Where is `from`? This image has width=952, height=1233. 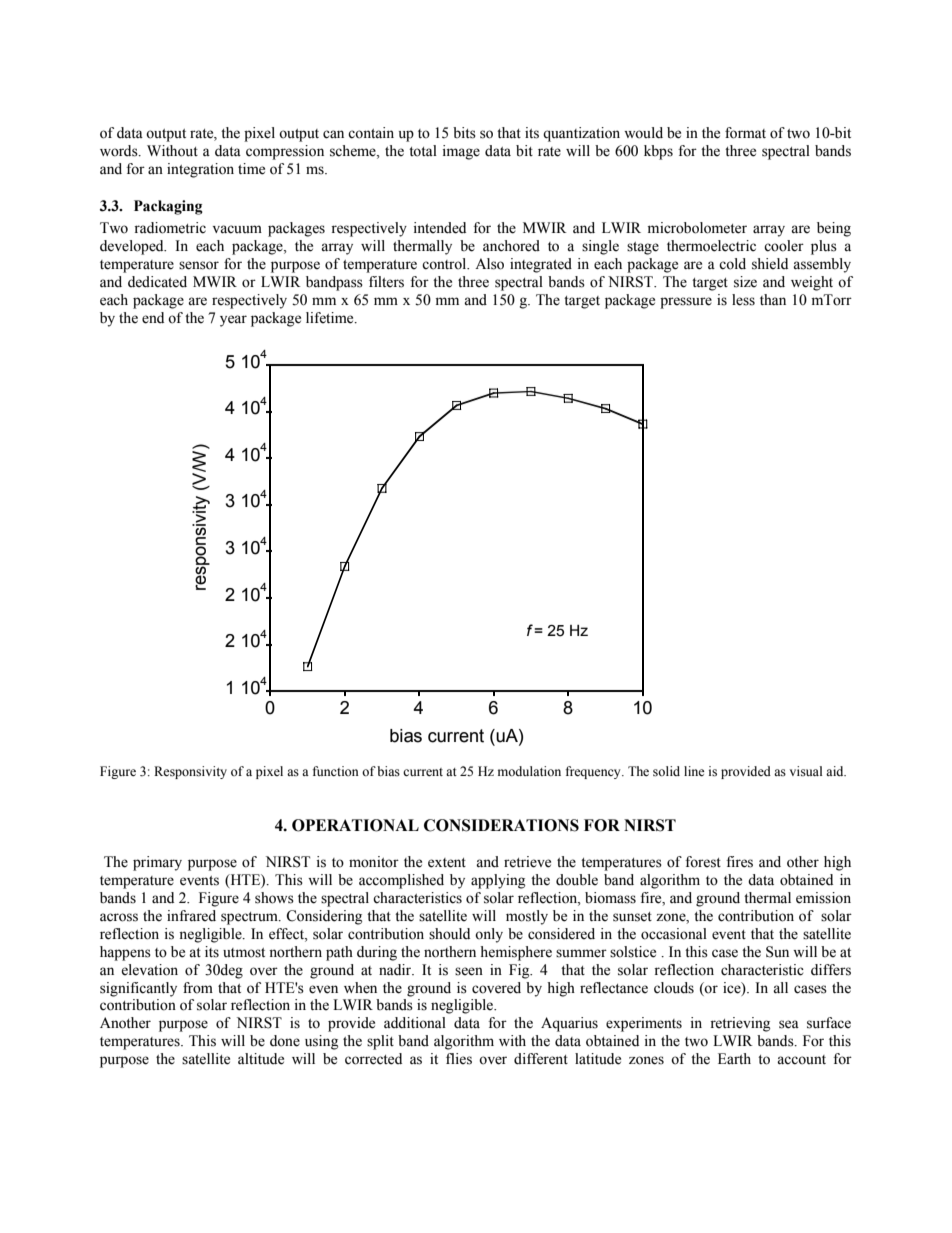
from is located at coordinates (198, 988).
